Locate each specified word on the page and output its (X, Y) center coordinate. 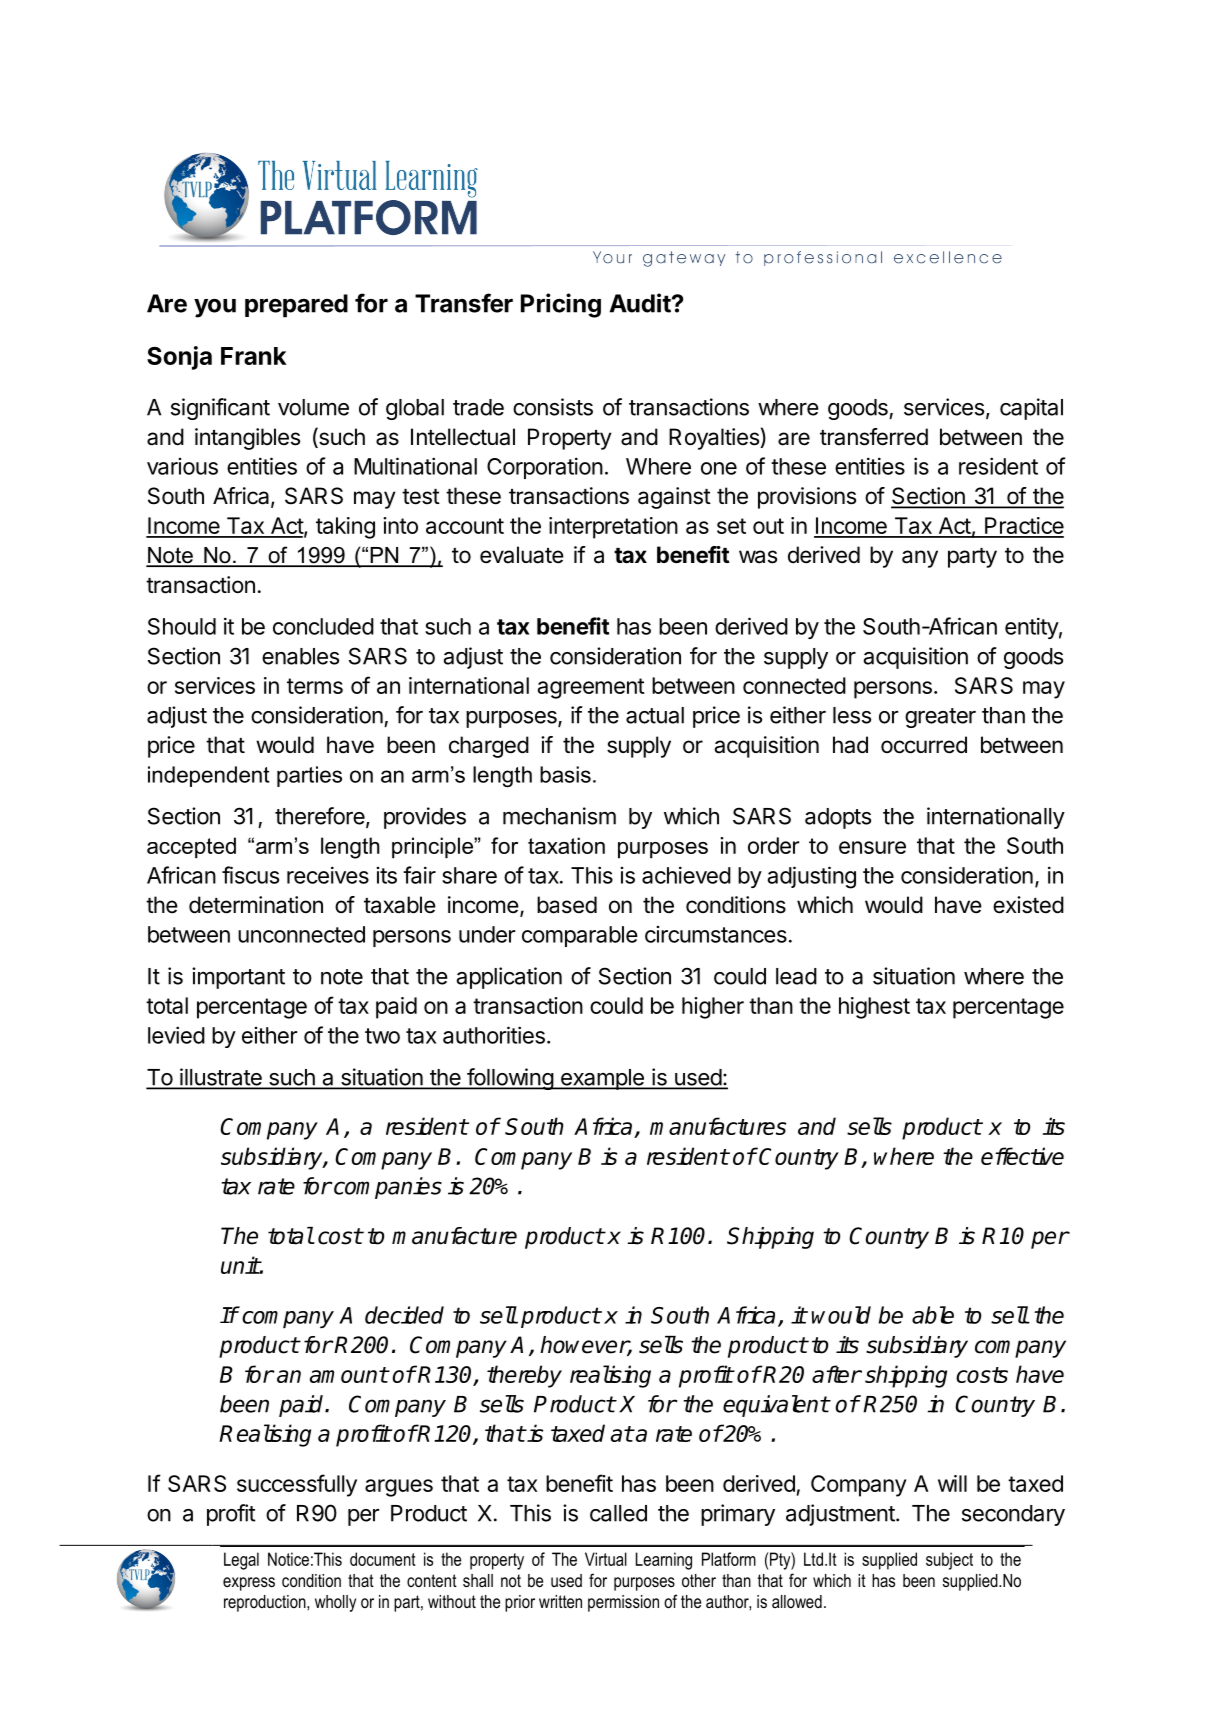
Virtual (606, 1559)
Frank (254, 356)
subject (949, 1561)
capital (1031, 409)
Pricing (561, 305)
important (238, 978)
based (567, 905)
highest (874, 1008)
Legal (241, 1561)
